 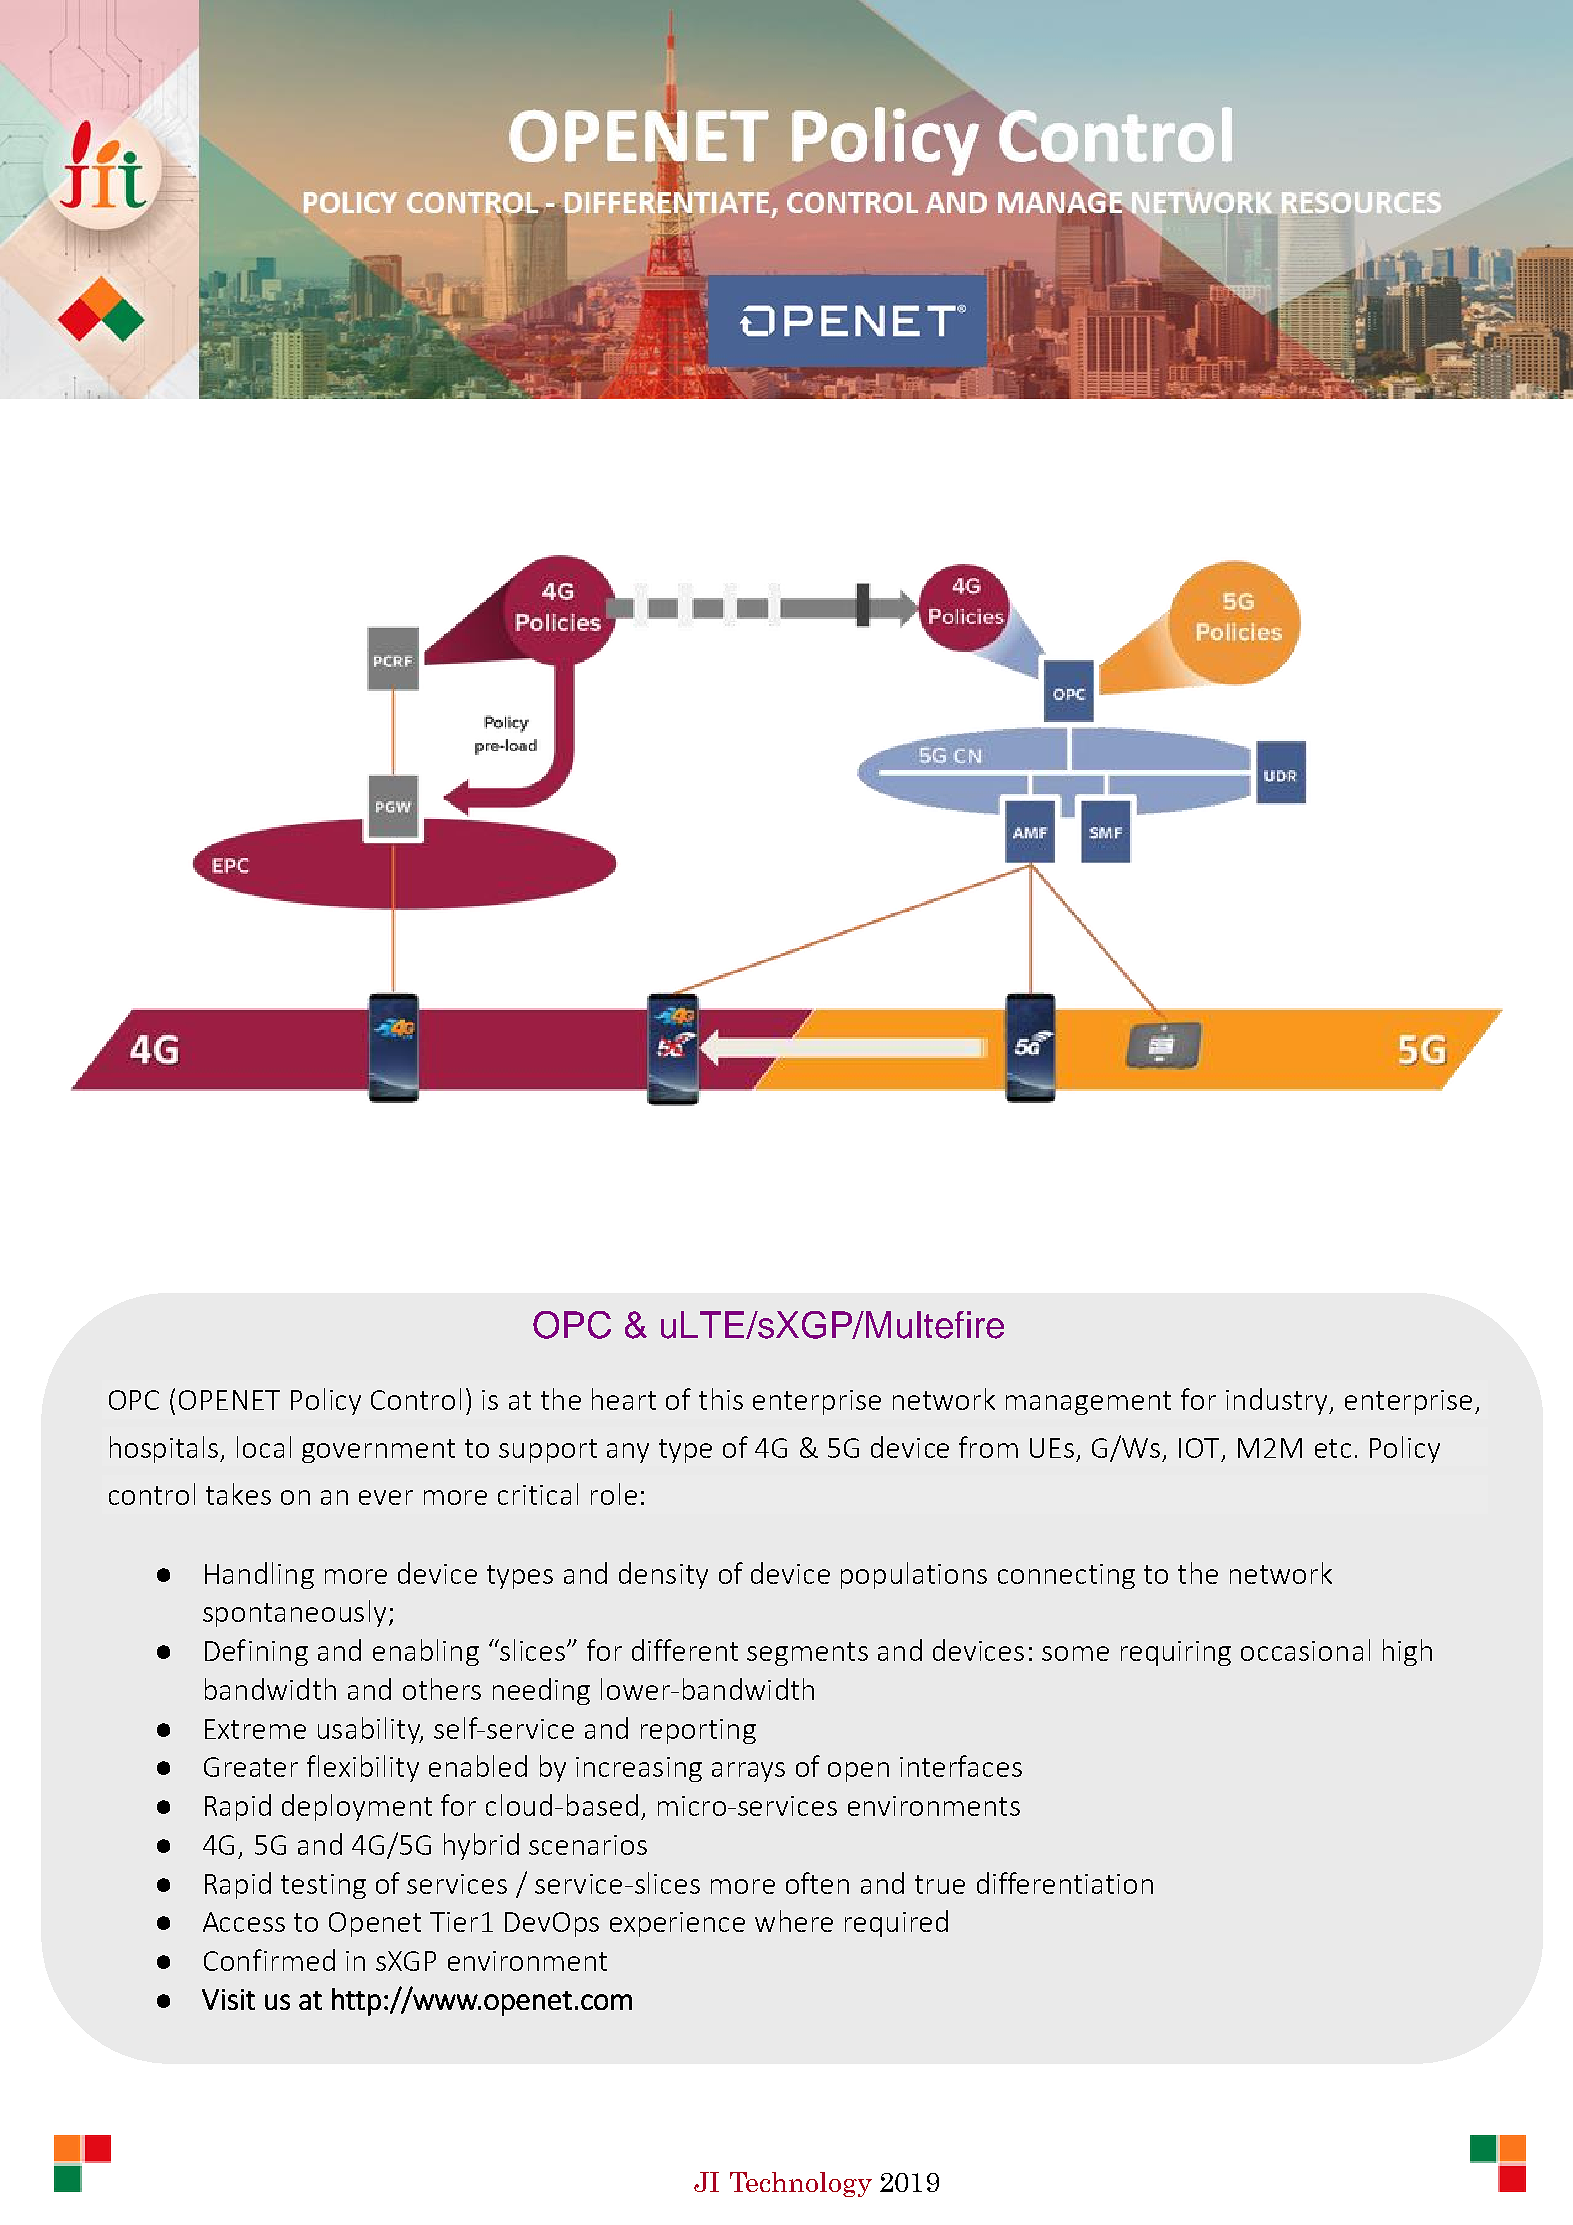 I want to click on this, so click(x=721, y=1399).
